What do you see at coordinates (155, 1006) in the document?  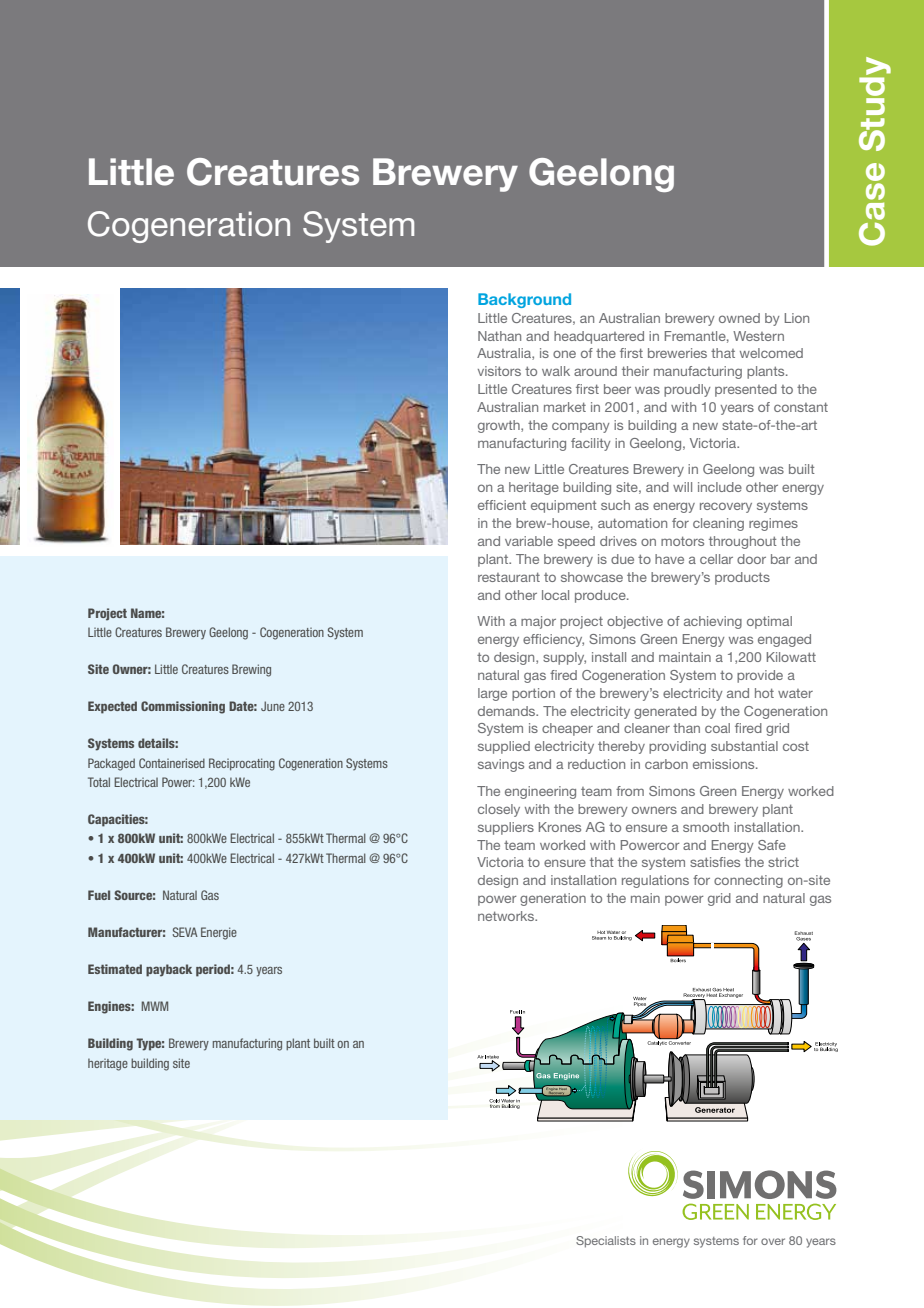 I see `MWM` at bounding box center [155, 1006].
